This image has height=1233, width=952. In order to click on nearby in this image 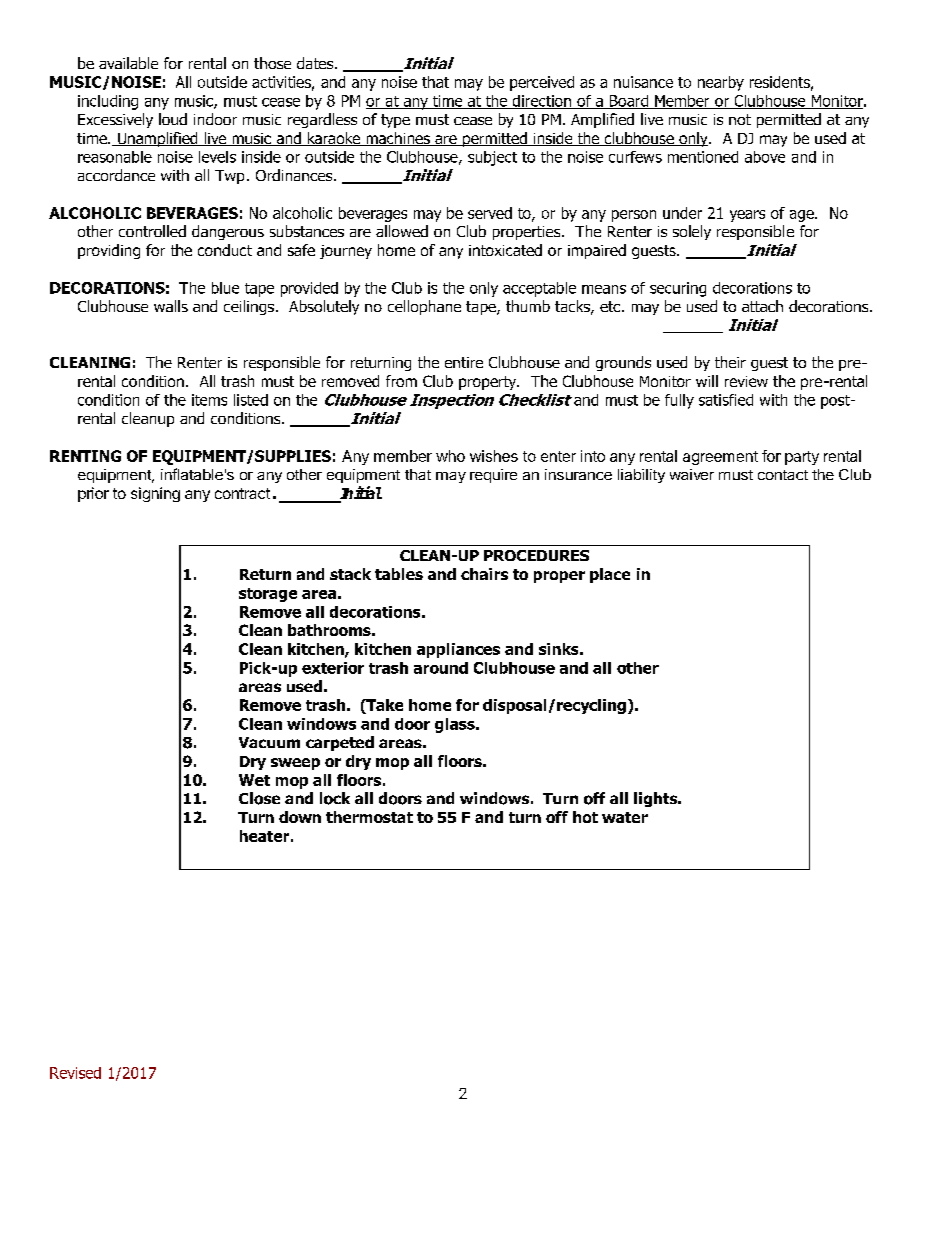, I will do `click(721, 83)`.
